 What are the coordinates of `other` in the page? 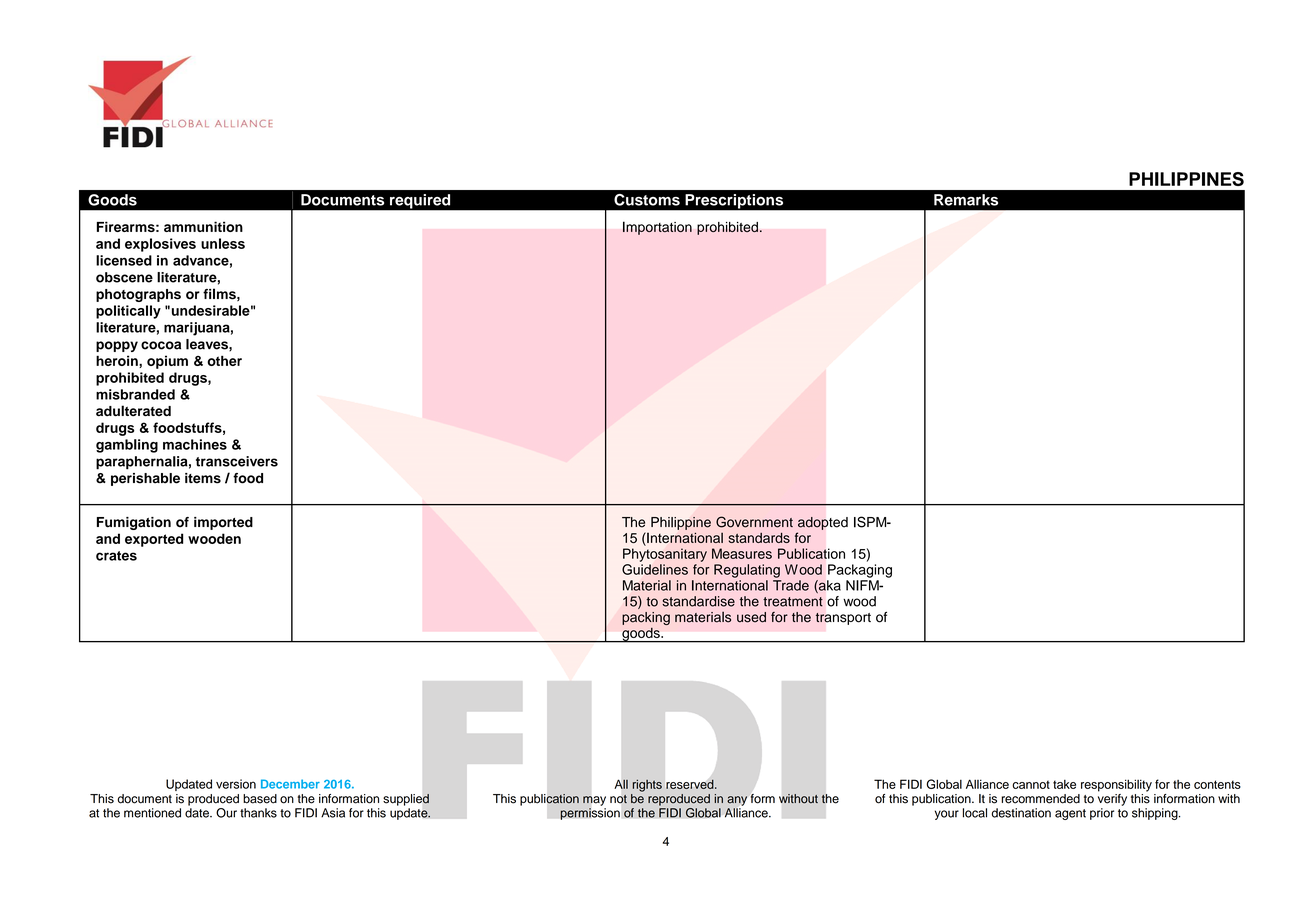 It's located at (224, 360).
